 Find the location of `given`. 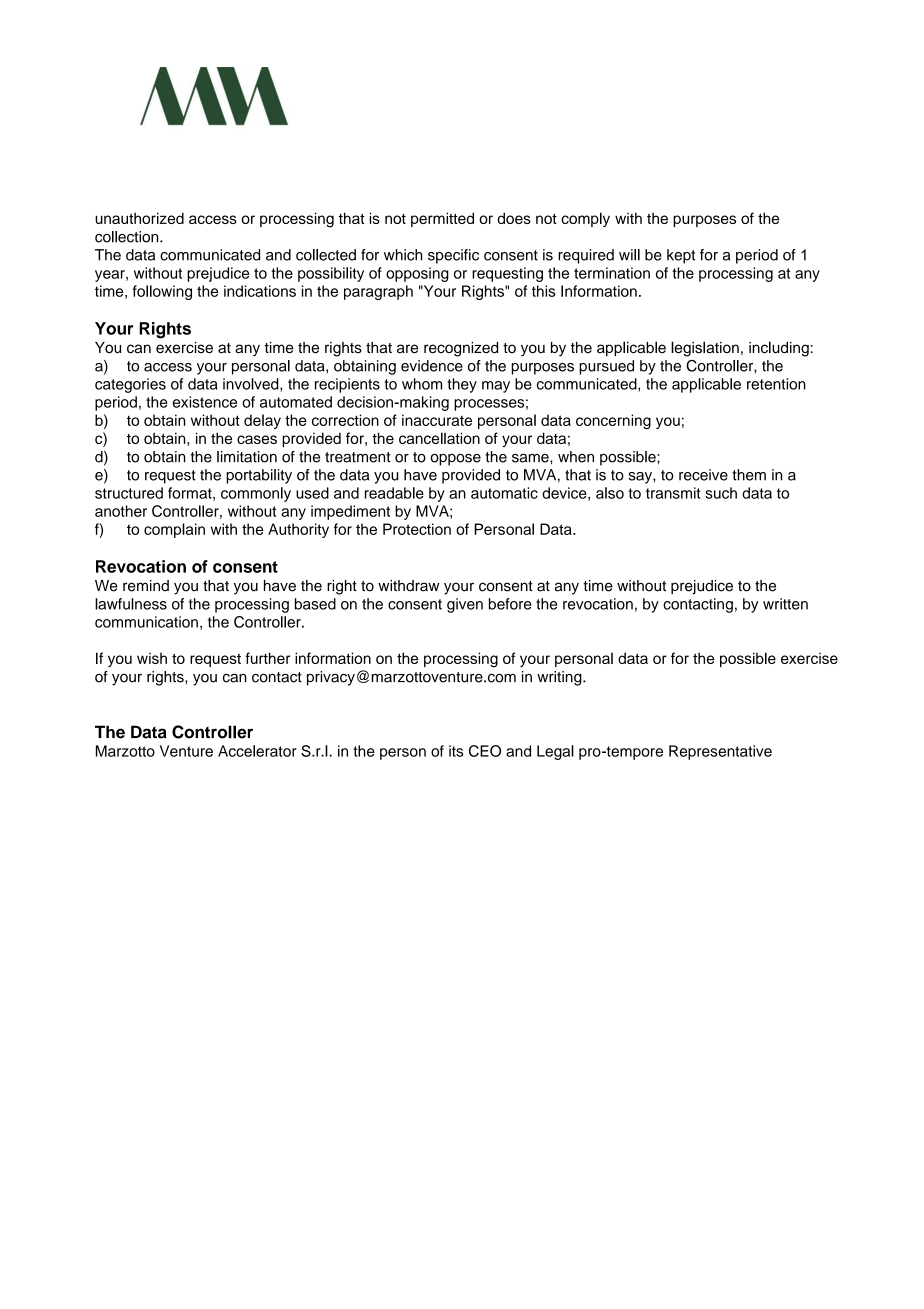

given is located at coordinates (465, 605).
